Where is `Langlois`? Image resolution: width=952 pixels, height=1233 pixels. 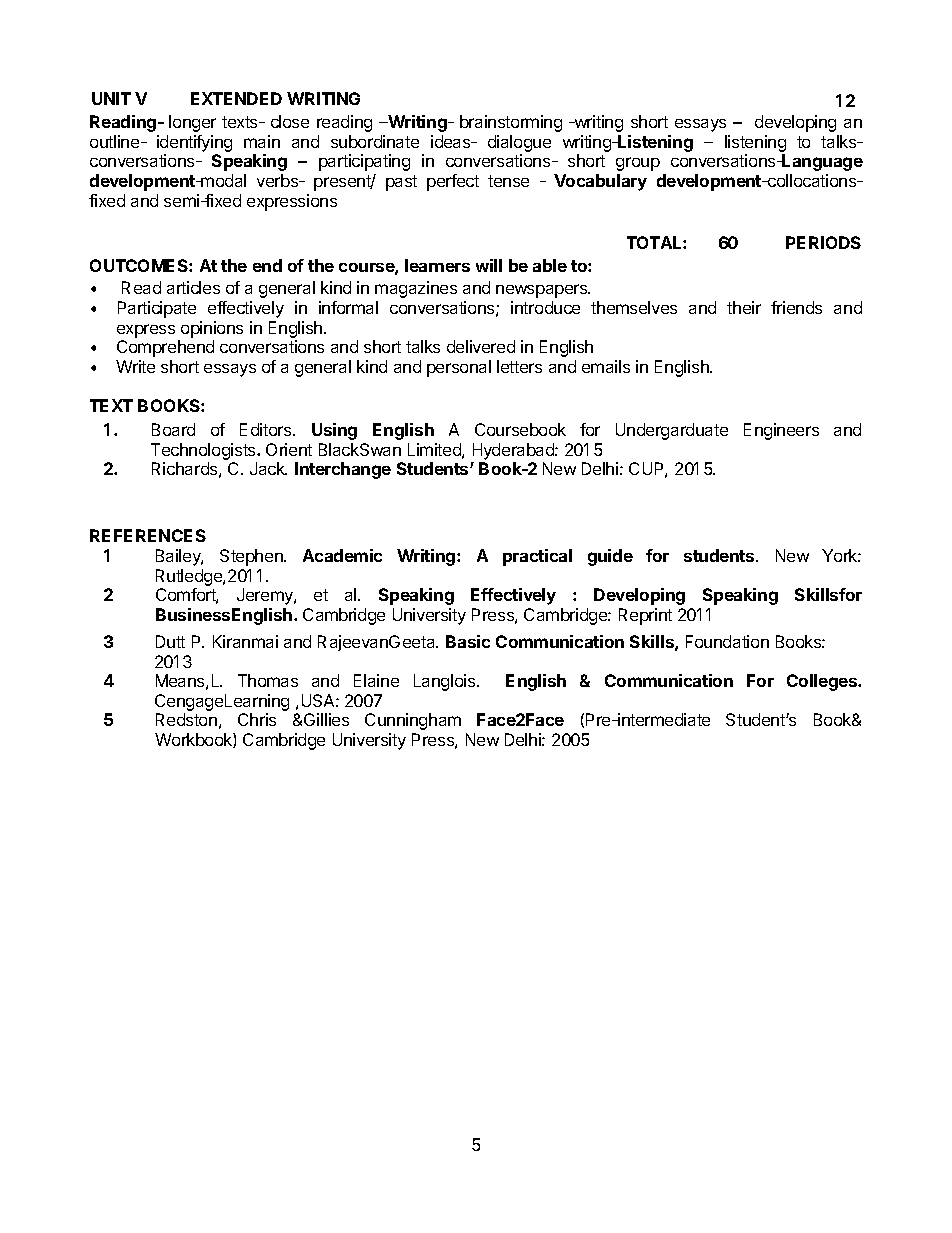
Langlois is located at coordinates (446, 682).
